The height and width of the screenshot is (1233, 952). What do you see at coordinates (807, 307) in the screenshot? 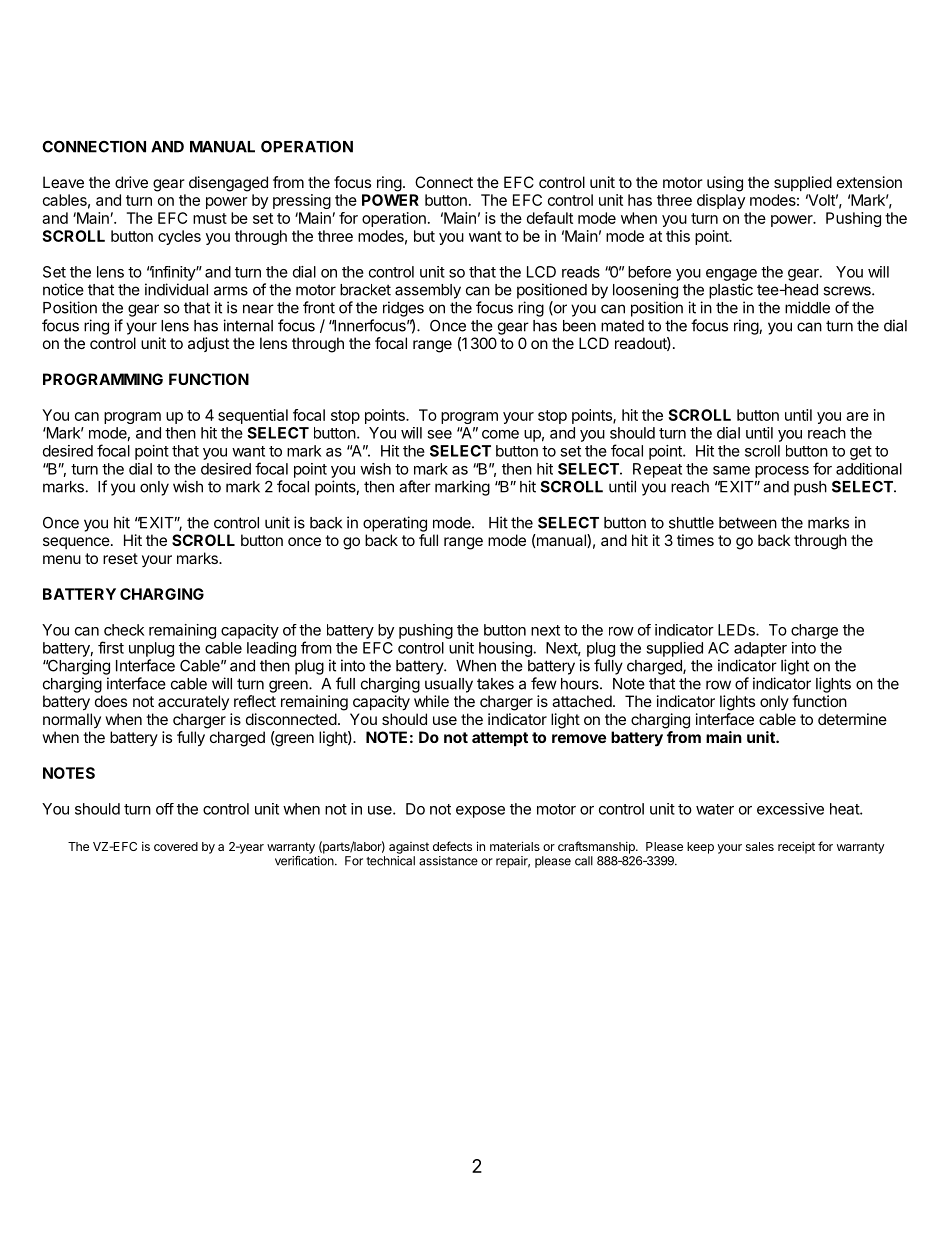
I see `middle` at bounding box center [807, 307].
